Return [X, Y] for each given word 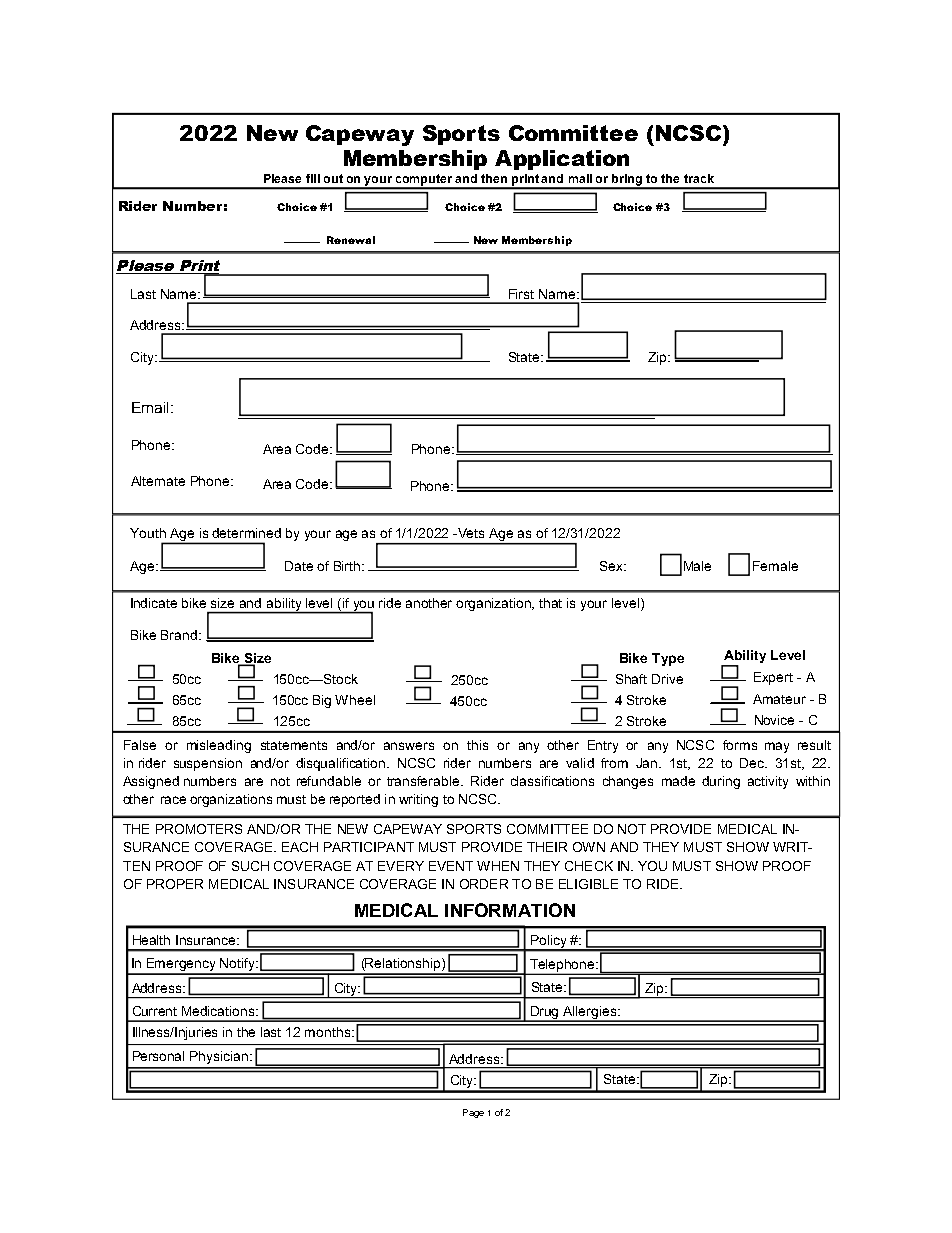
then [494, 178]
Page [473, 1113]
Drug [545, 1013]
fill [313, 178]
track [699, 178]
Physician [220, 1057]
